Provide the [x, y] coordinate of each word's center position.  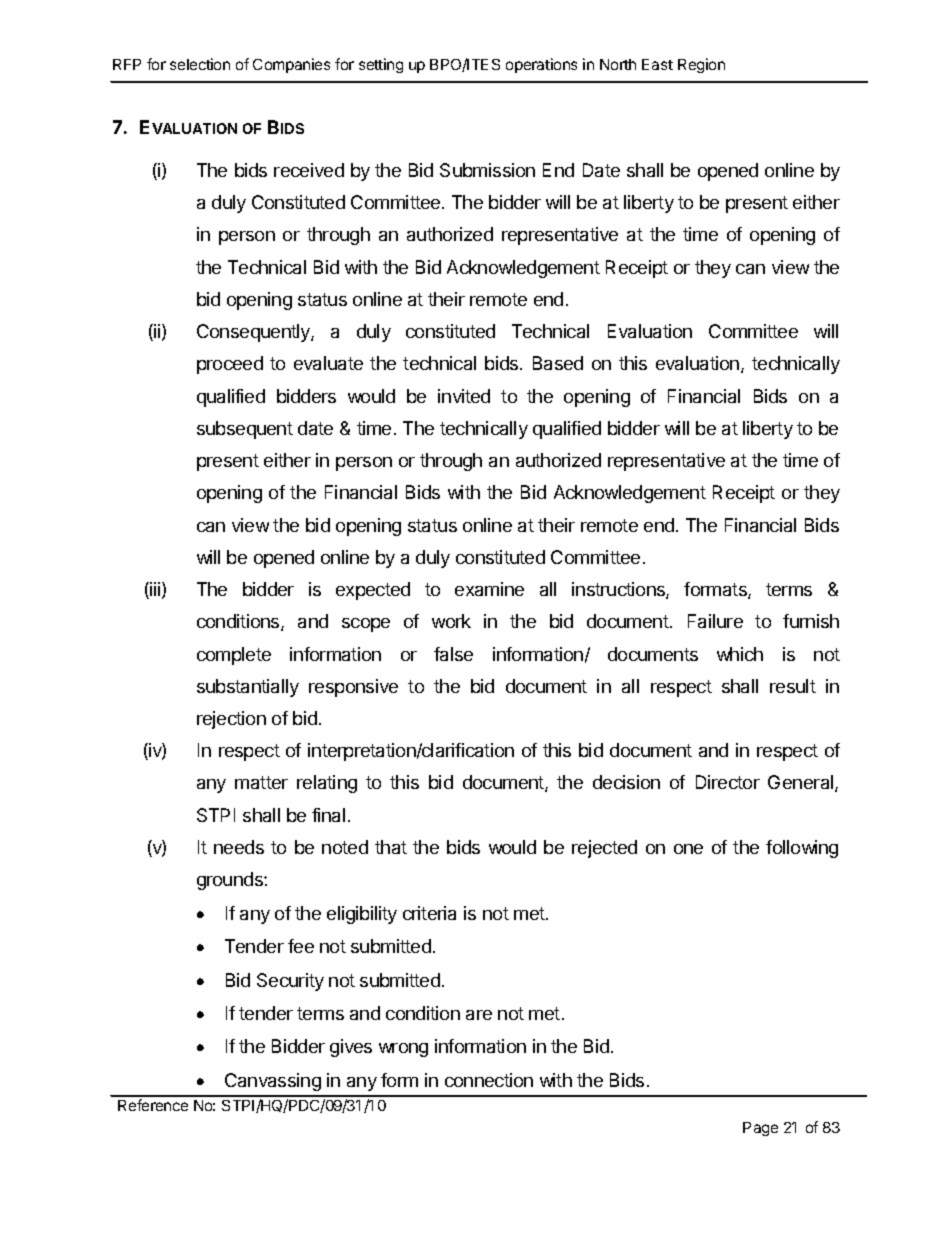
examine [489, 589]
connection [489, 1080]
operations [541, 65]
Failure [715, 621]
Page [760, 1129]
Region [701, 65]
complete [234, 656]
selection [200, 64]
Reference [153, 1105]
